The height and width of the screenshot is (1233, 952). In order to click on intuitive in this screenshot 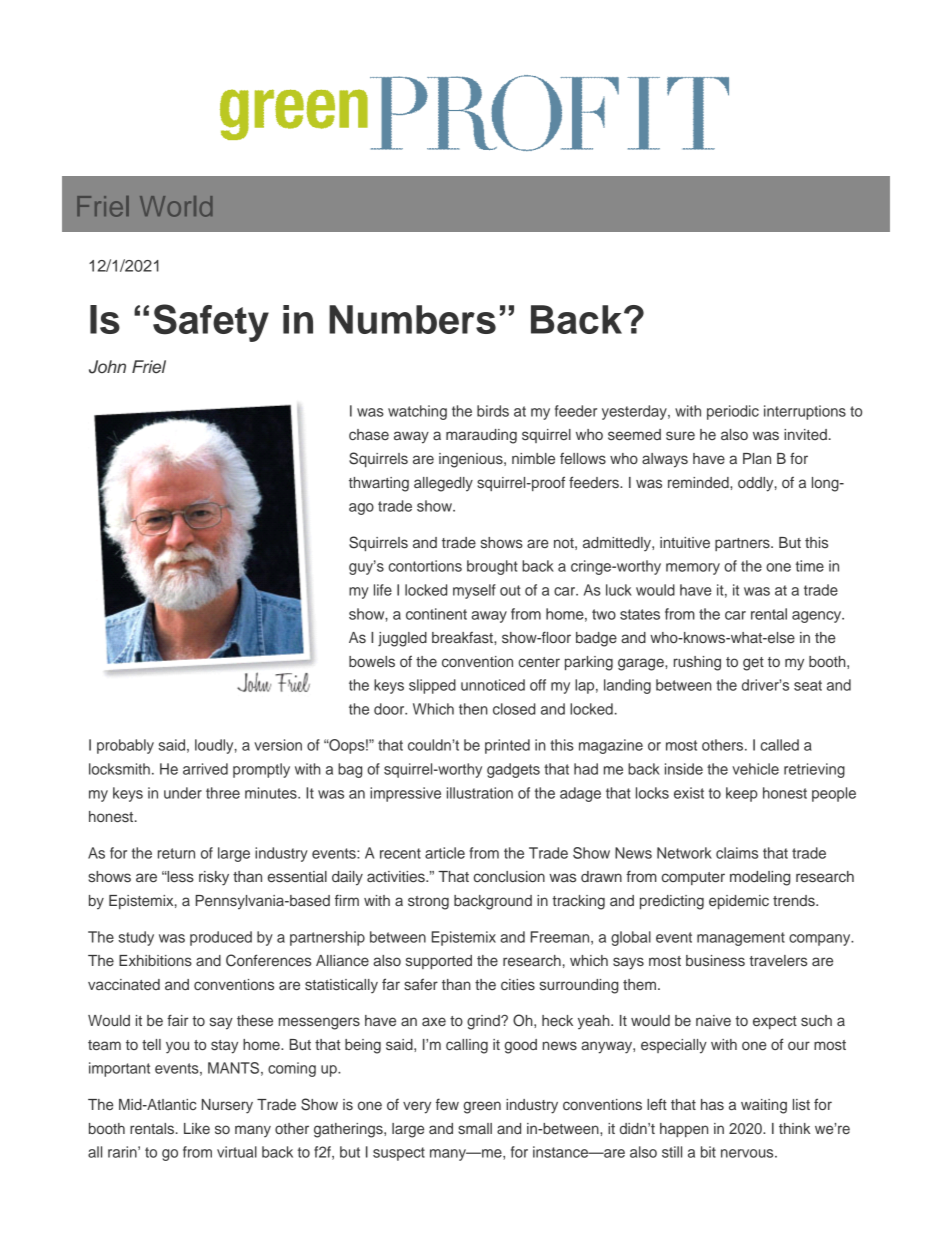, I will do `click(685, 542)`.
